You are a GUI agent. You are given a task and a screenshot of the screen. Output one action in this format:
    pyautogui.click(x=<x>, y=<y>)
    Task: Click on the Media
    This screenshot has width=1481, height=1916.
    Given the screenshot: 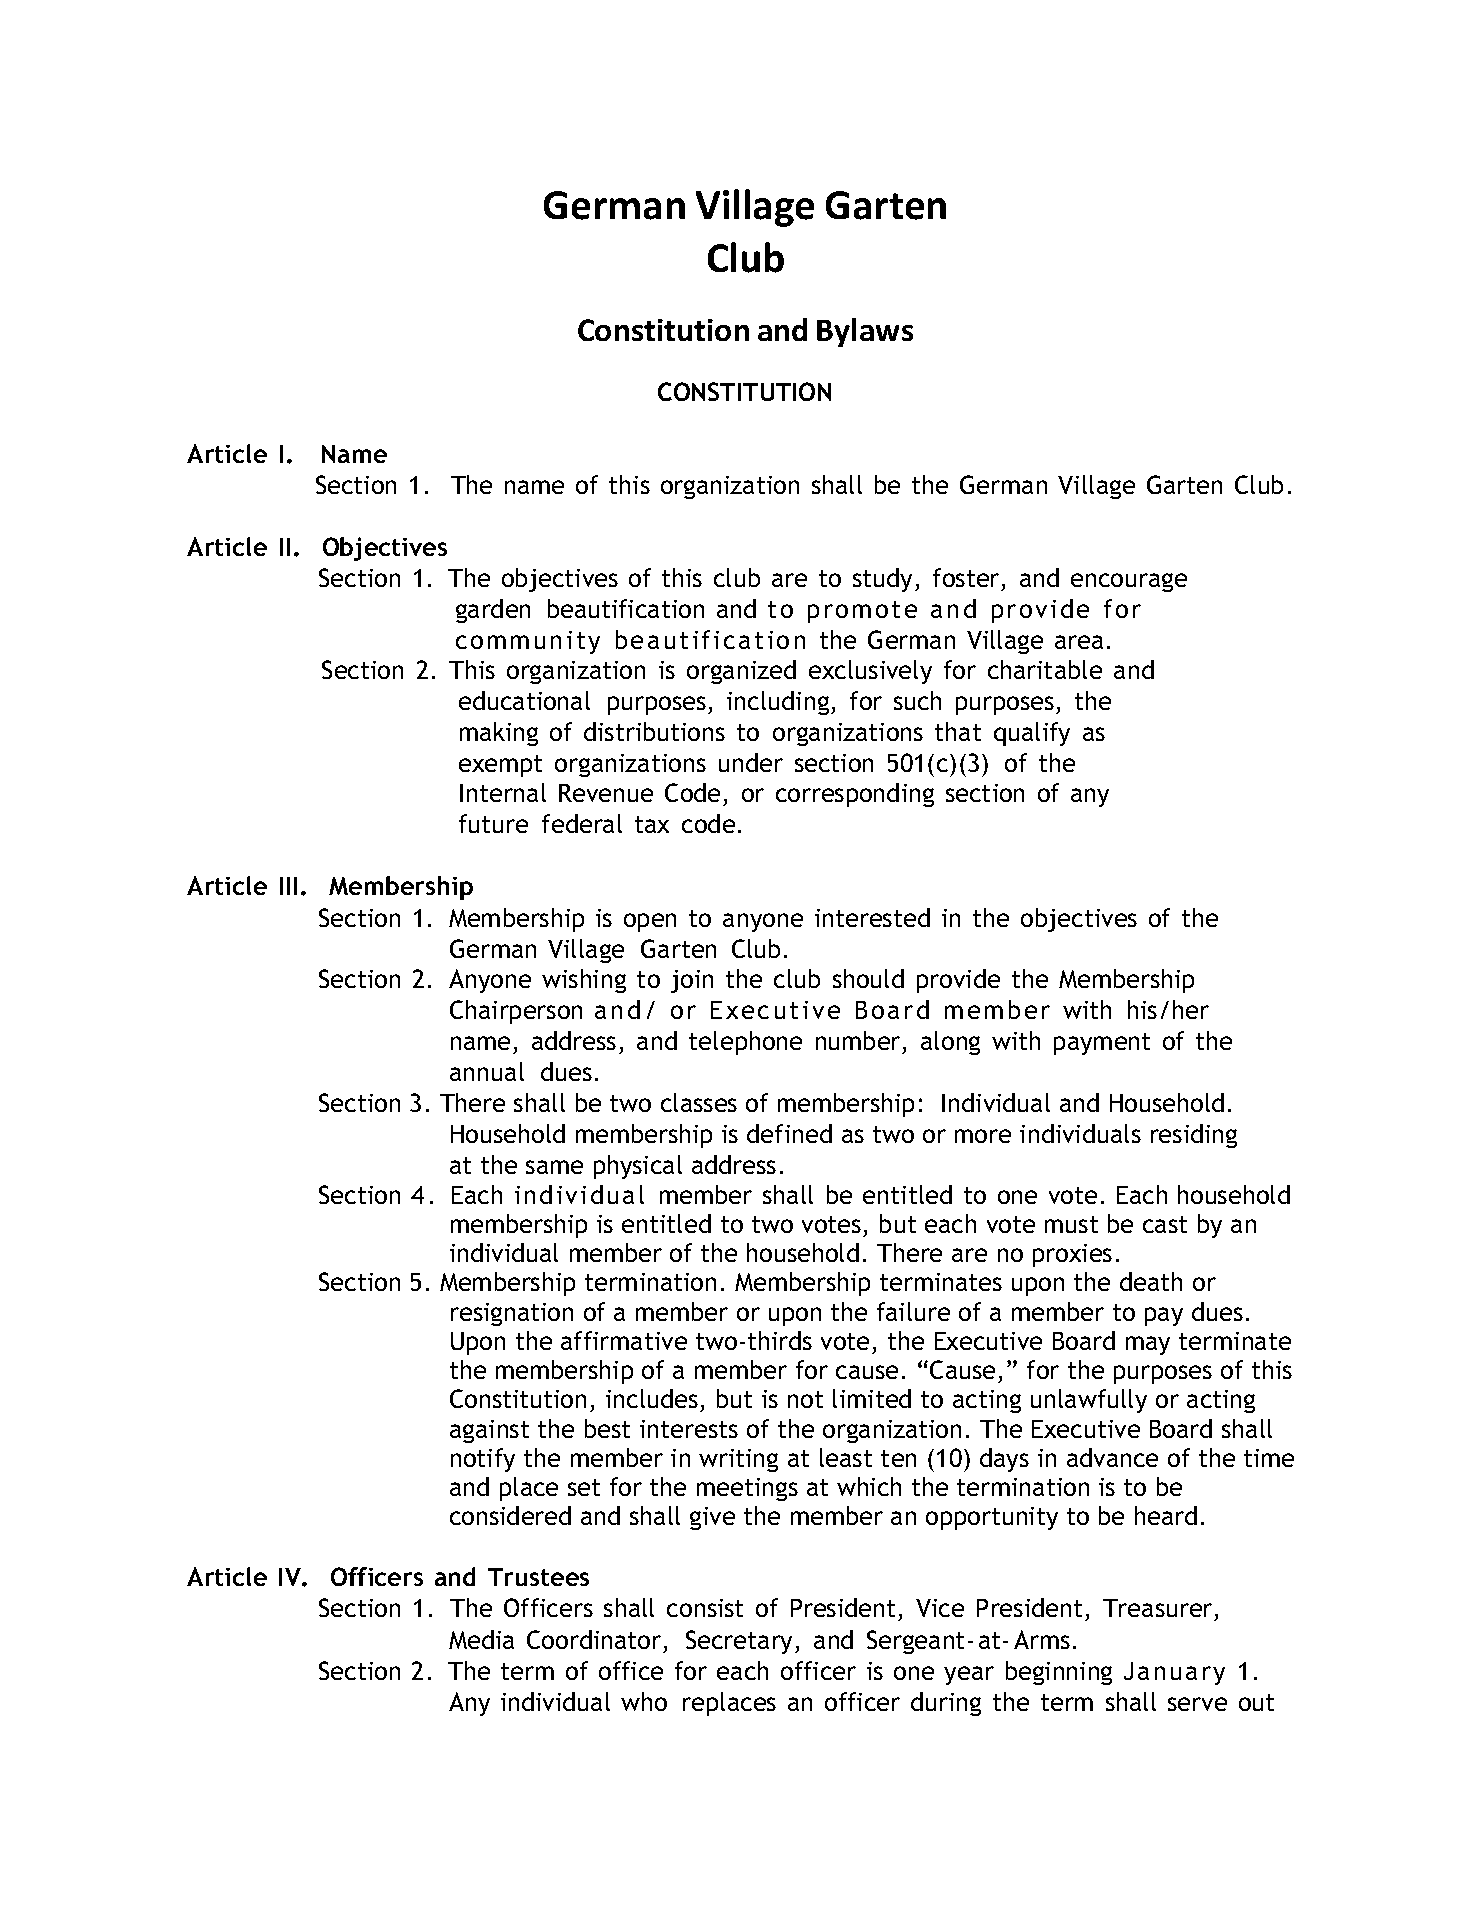 What is the action you would take?
    pyautogui.click(x=481, y=1639)
